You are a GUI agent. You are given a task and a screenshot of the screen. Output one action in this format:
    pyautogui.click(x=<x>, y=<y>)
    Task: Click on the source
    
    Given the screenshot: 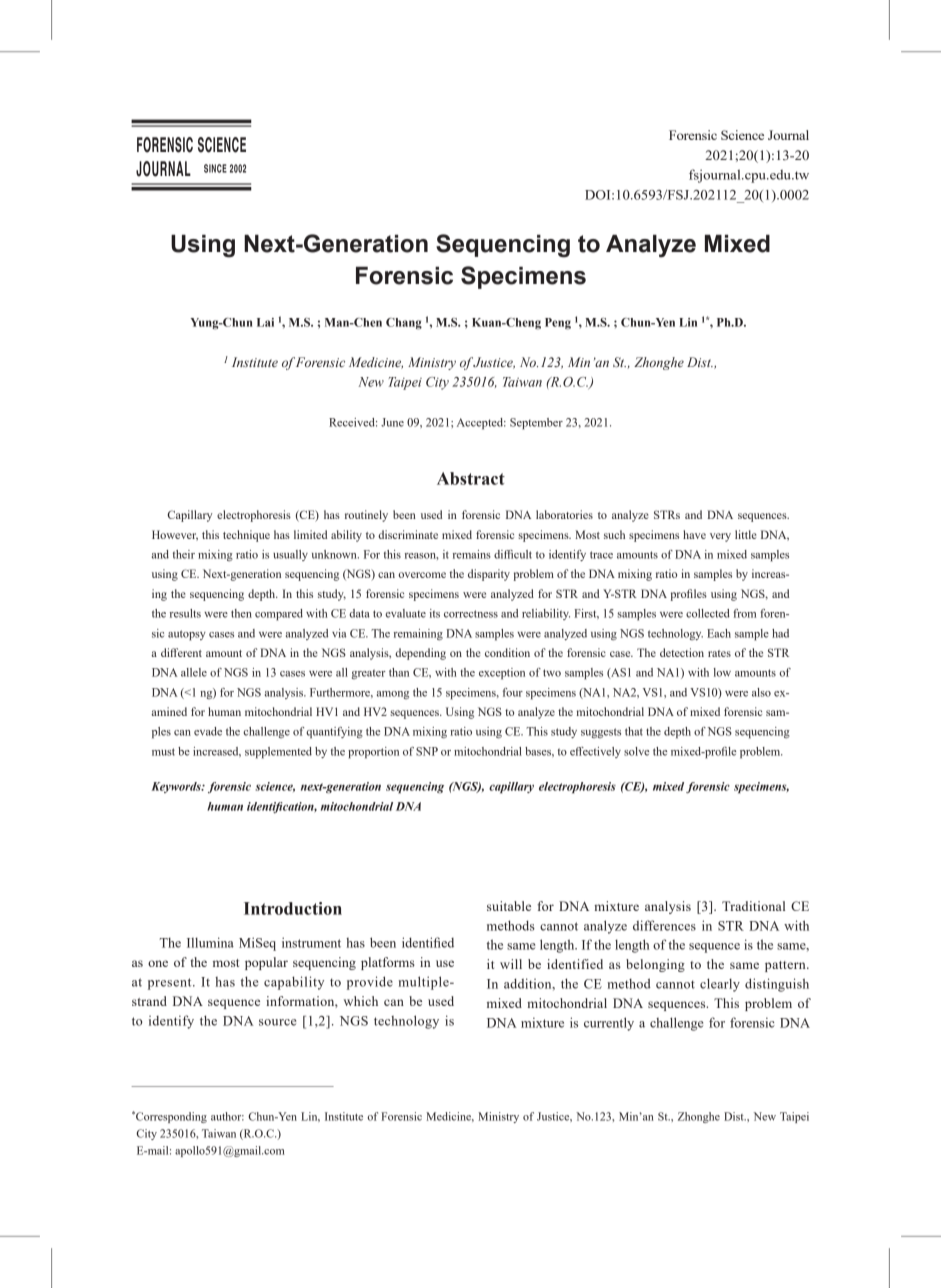 What is the action you would take?
    pyautogui.click(x=277, y=1022)
